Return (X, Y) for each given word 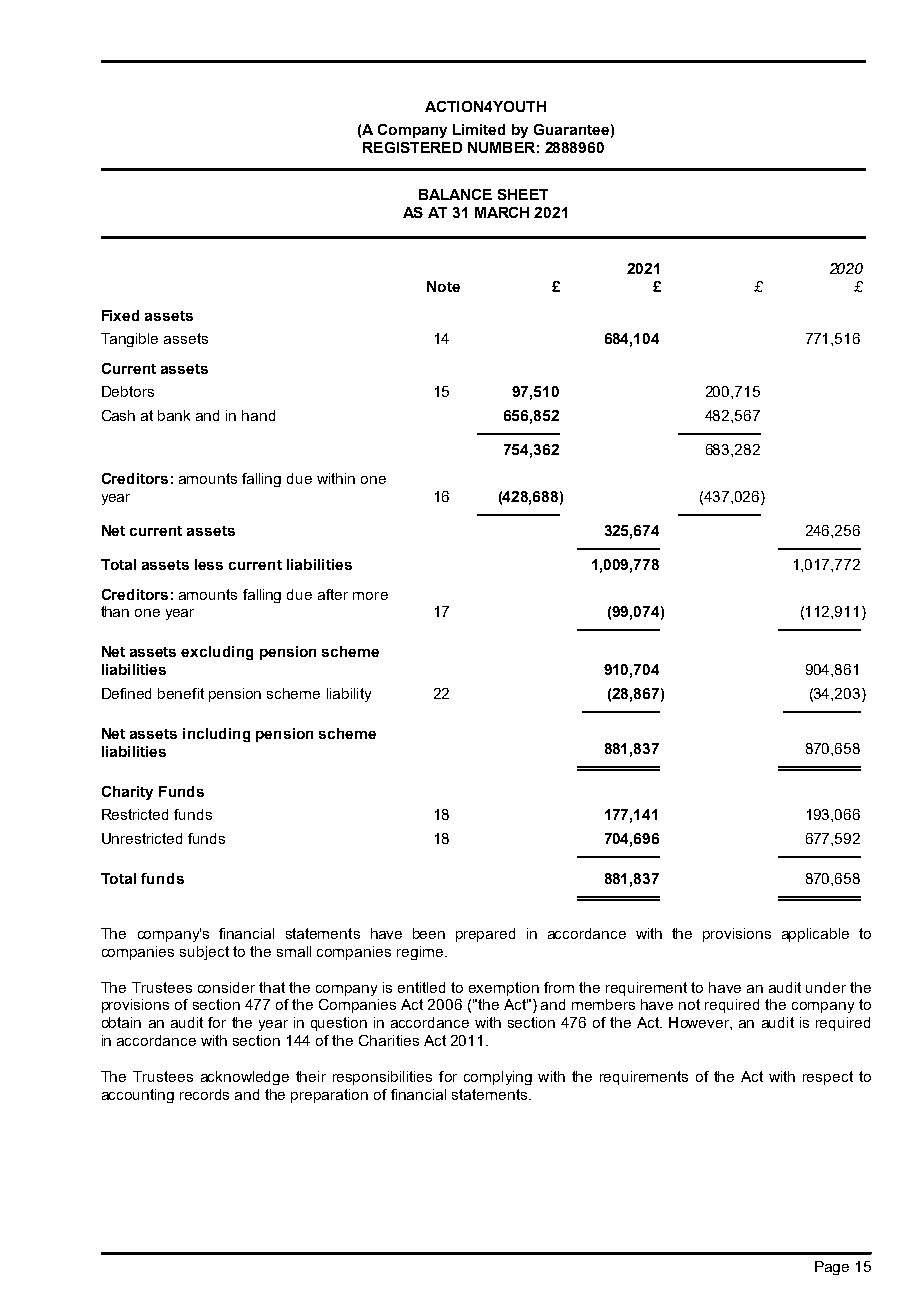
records (204, 1094)
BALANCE (455, 194)
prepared (485, 935)
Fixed (120, 315)
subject (204, 953)
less (209, 564)
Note (443, 286)
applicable (815, 935)
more (370, 596)
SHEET (523, 194)
